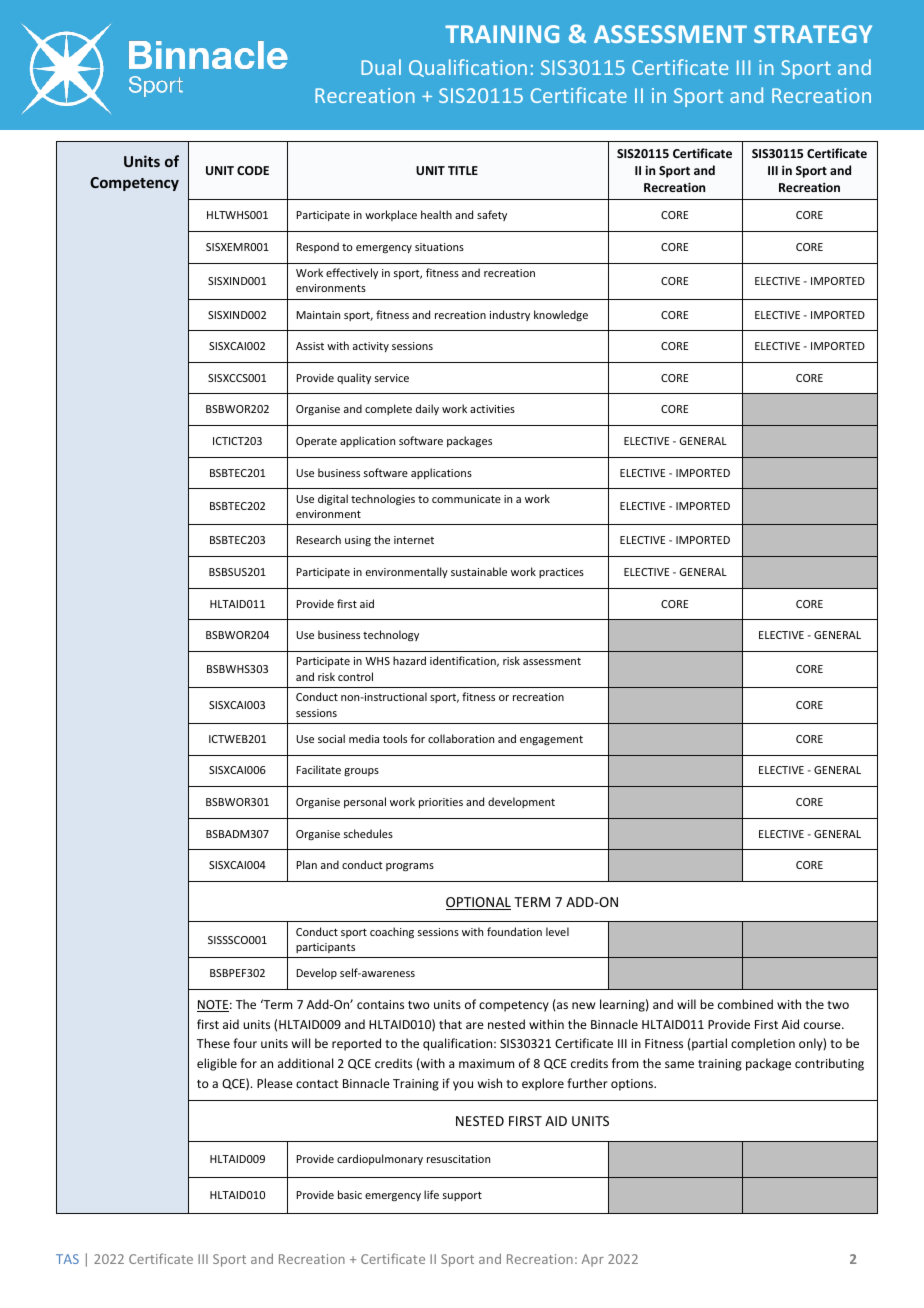  What do you see at coordinates (593, 1260) in the screenshot?
I see `Apr` at bounding box center [593, 1260].
